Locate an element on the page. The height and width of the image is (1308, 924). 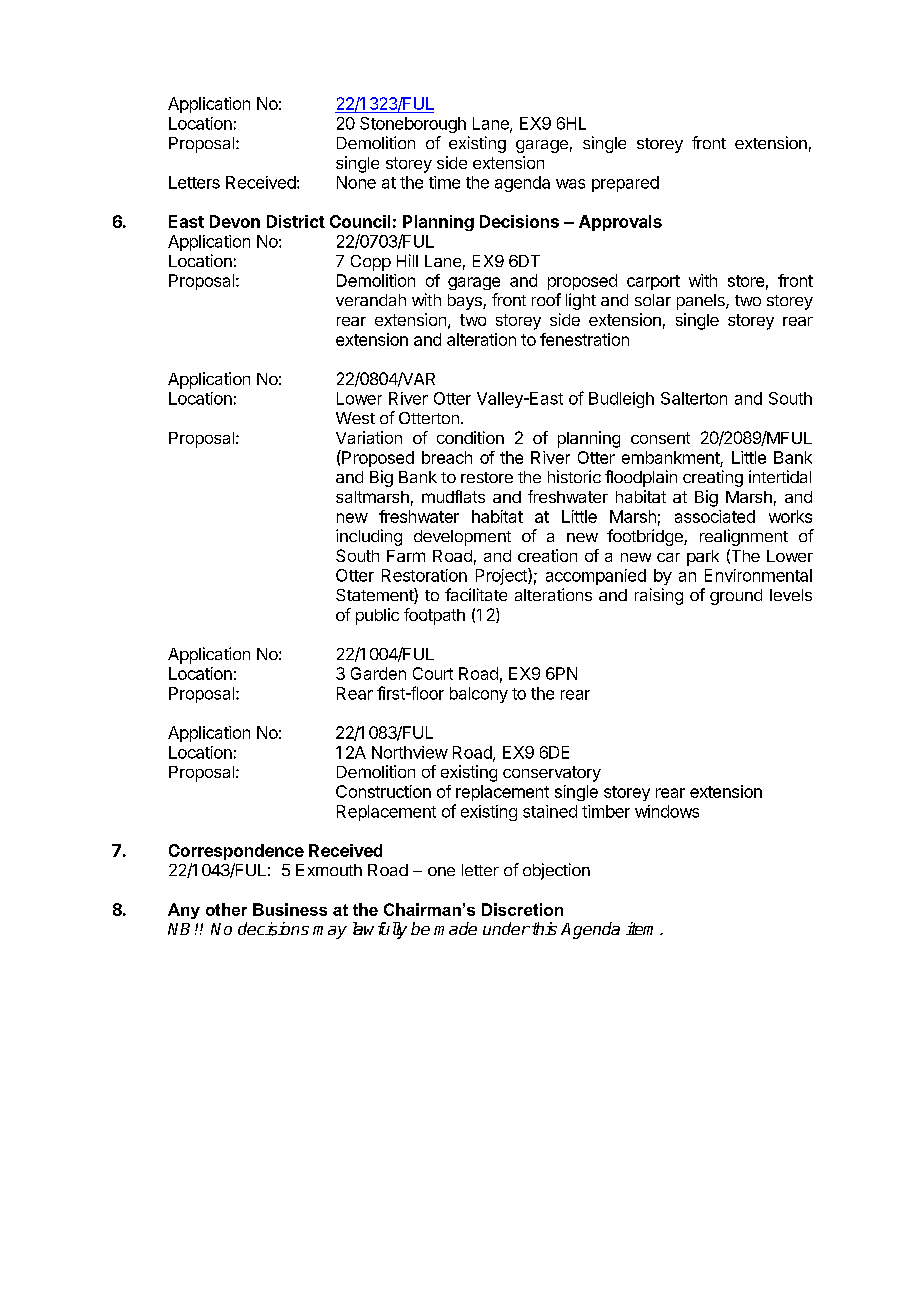
prepared is located at coordinates (625, 184).
